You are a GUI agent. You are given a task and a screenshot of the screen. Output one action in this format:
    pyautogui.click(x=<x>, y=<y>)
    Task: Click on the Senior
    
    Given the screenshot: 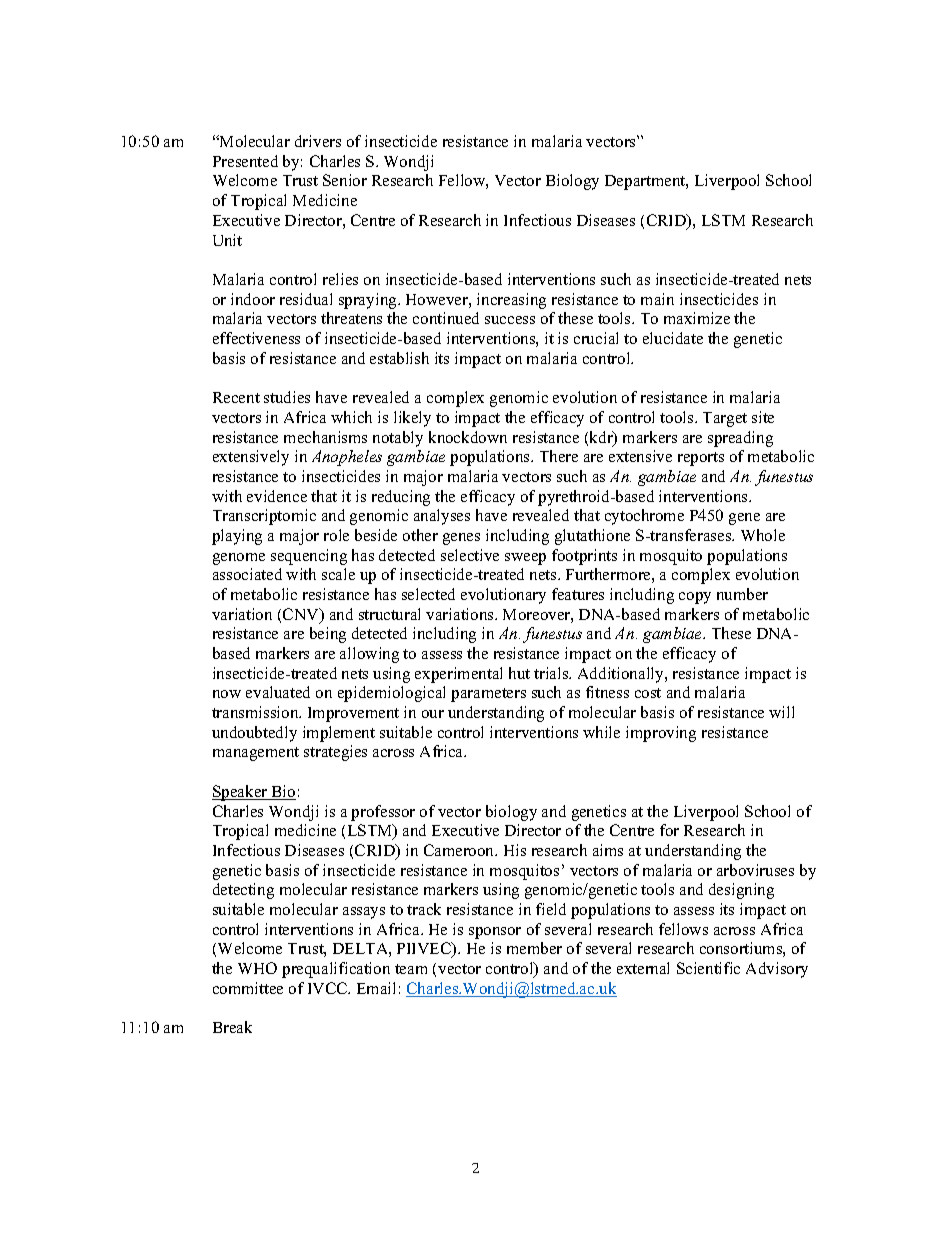 What is the action you would take?
    pyautogui.click(x=345, y=180)
